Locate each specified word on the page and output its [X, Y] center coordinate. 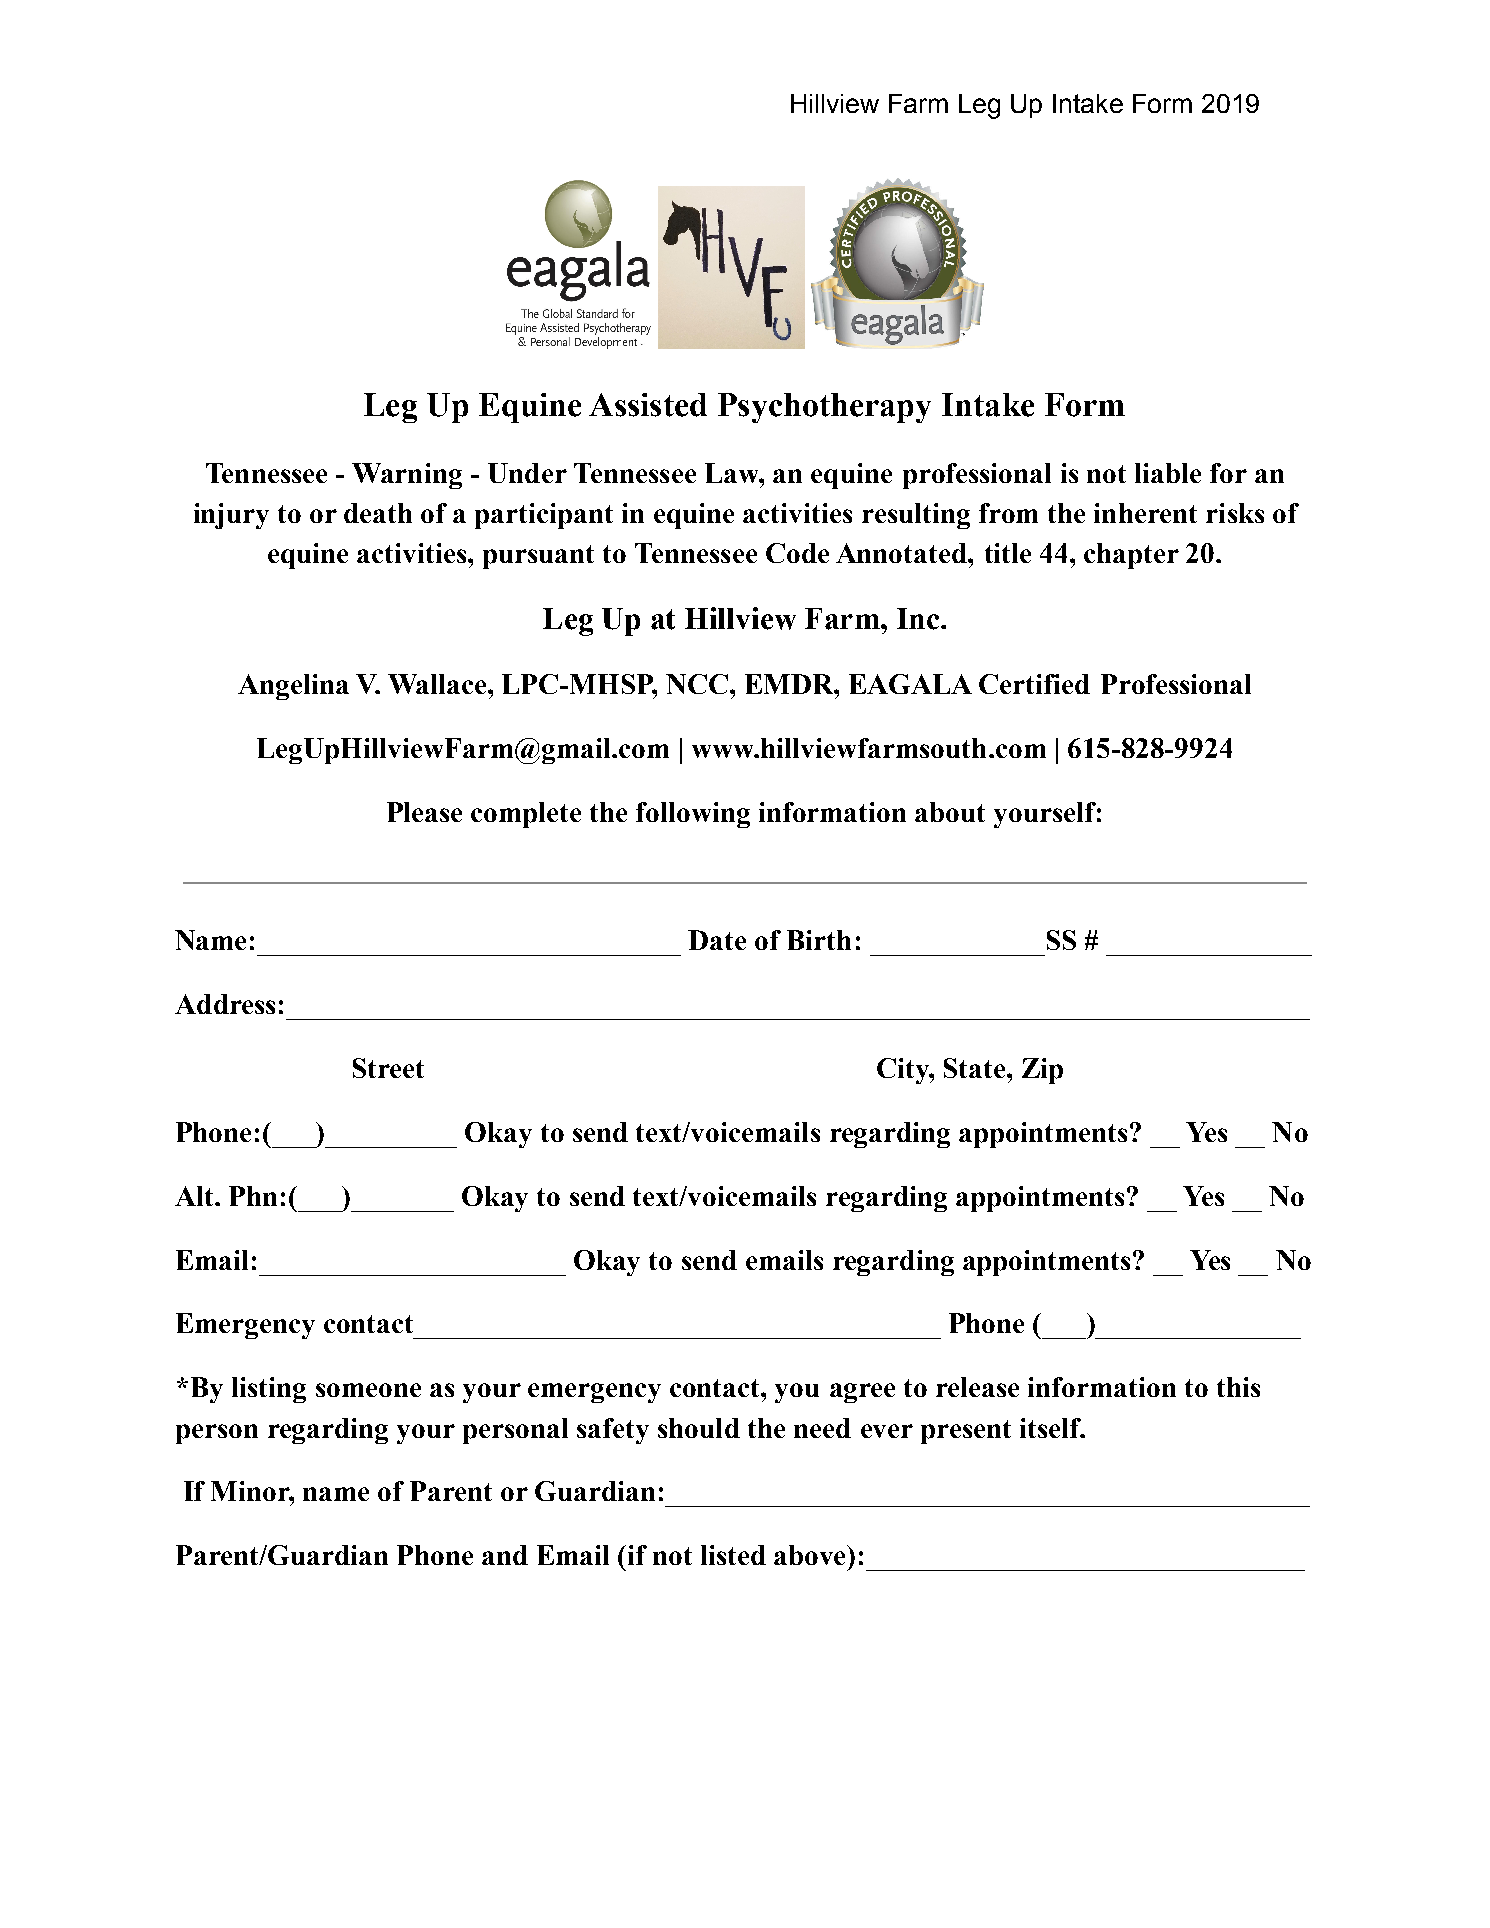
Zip [1042, 1071]
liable [1168, 473]
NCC [697, 684]
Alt [195, 1196]
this [1238, 1387]
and [505, 1555]
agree [862, 1393]
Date [717, 940]
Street [388, 1068]
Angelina [293, 687]
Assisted [648, 405]
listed [733, 1555]
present [966, 1432]
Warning [407, 476]
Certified [1034, 684]
